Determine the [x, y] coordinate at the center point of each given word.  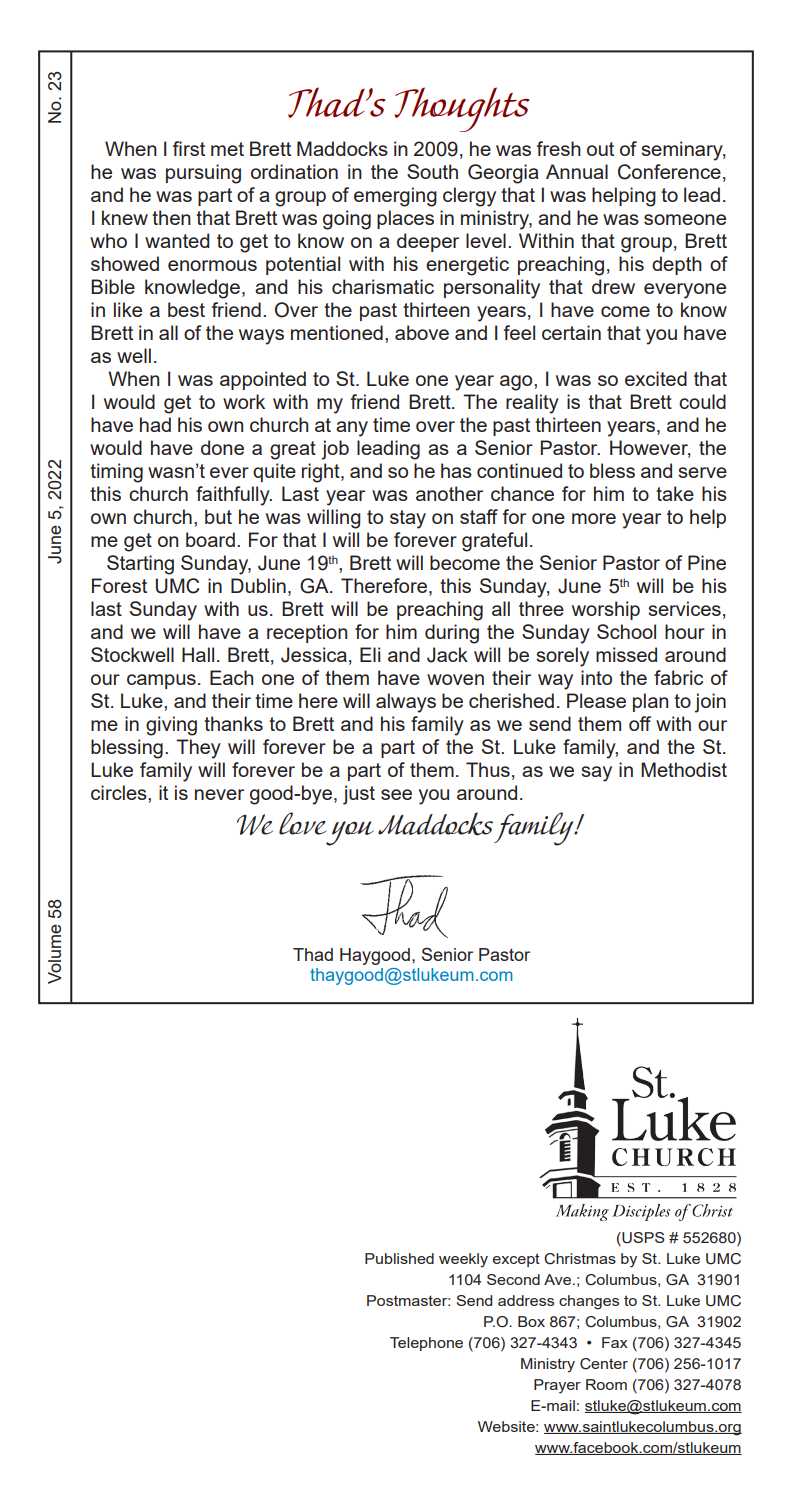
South [432, 171]
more [594, 518]
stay [408, 519]
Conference [669, 172]
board [210, 539]
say [596, 774]
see [396, 794]
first [189, 148]
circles [120, 792]
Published [399, 1258]
